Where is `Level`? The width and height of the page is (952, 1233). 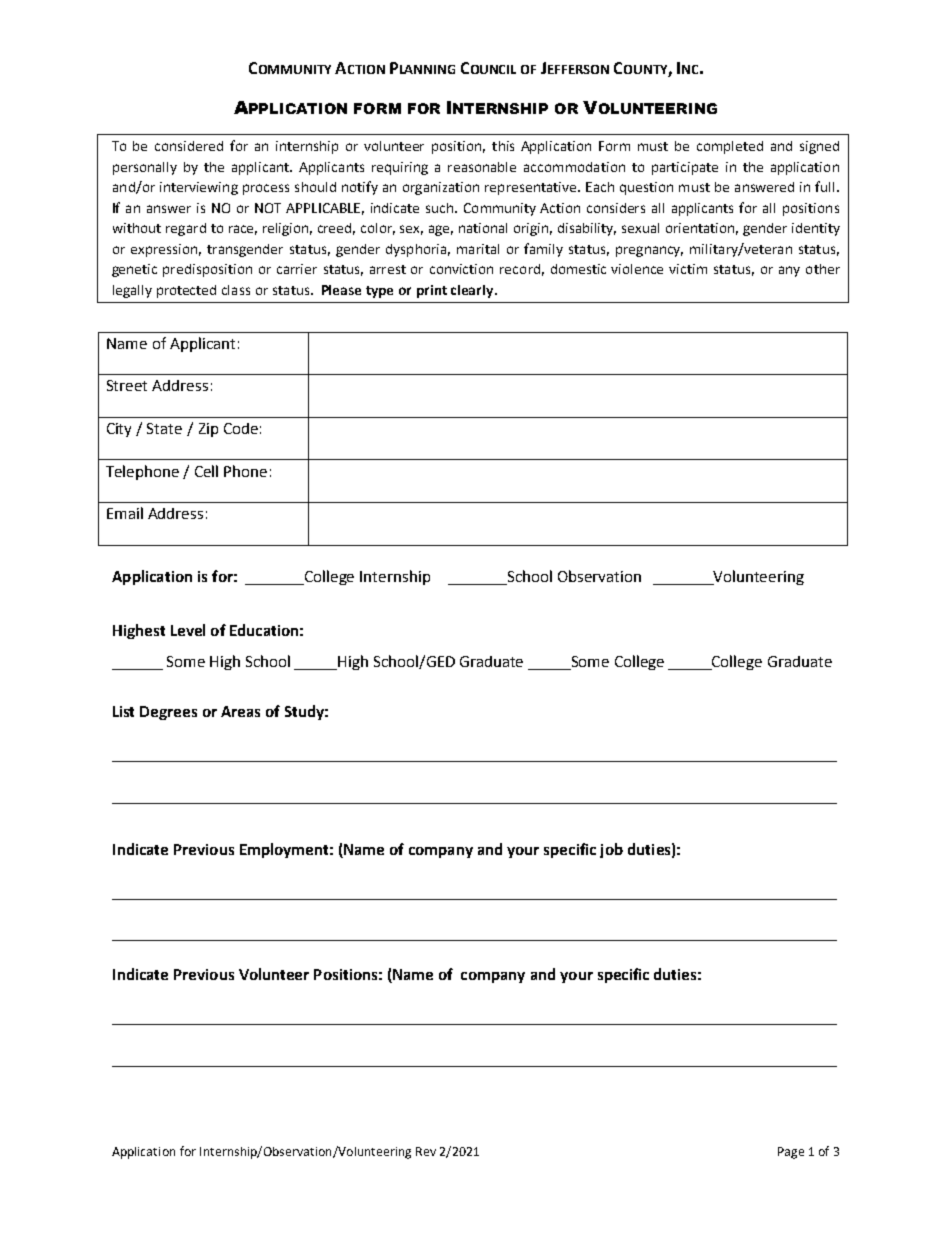 Level is located at coordinates (188, 630).
